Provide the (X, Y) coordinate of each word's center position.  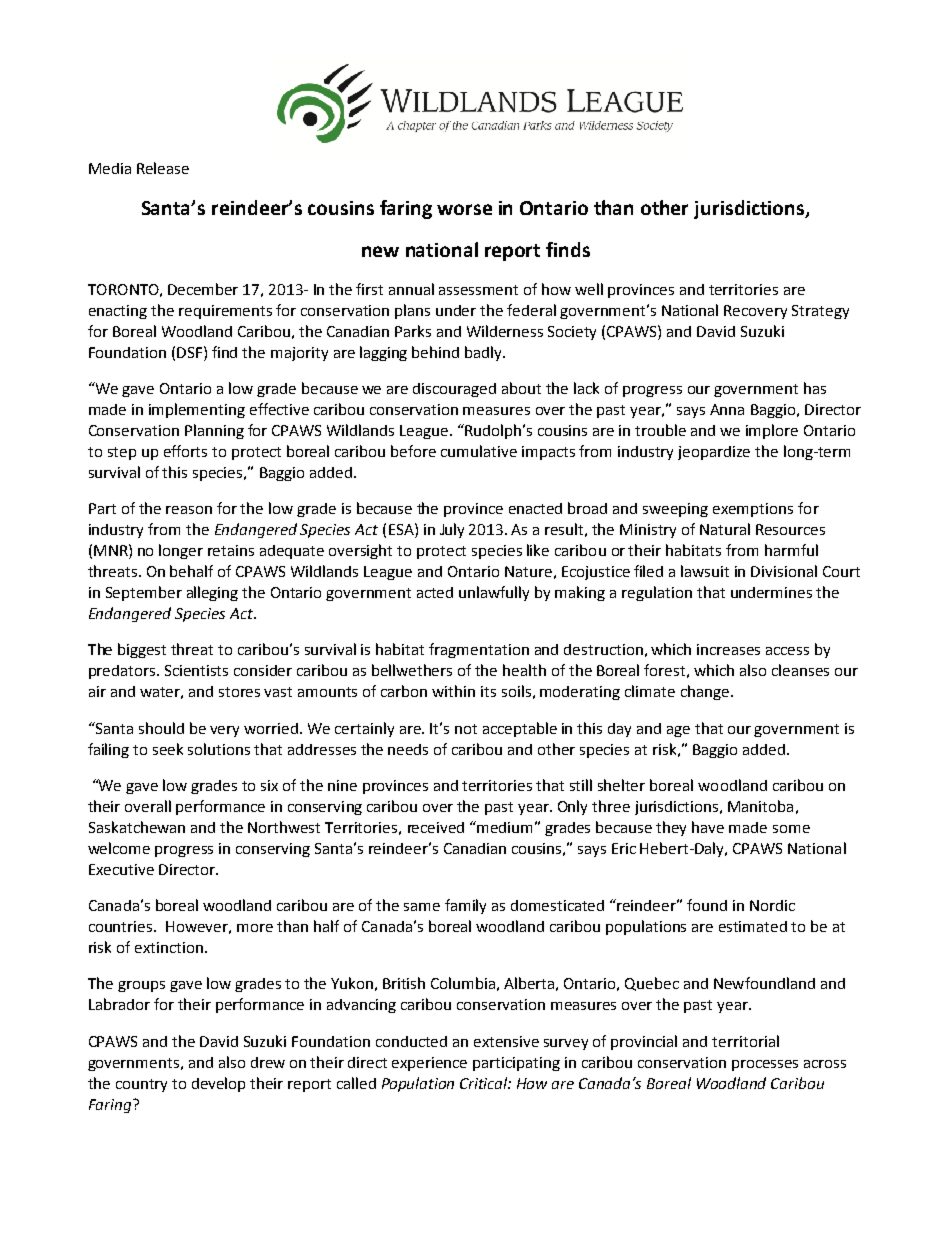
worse (464, 209)
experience (429, 1064)
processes (765, 1065)
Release (163, 168)
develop (218, 1084)
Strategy (820, 312)
